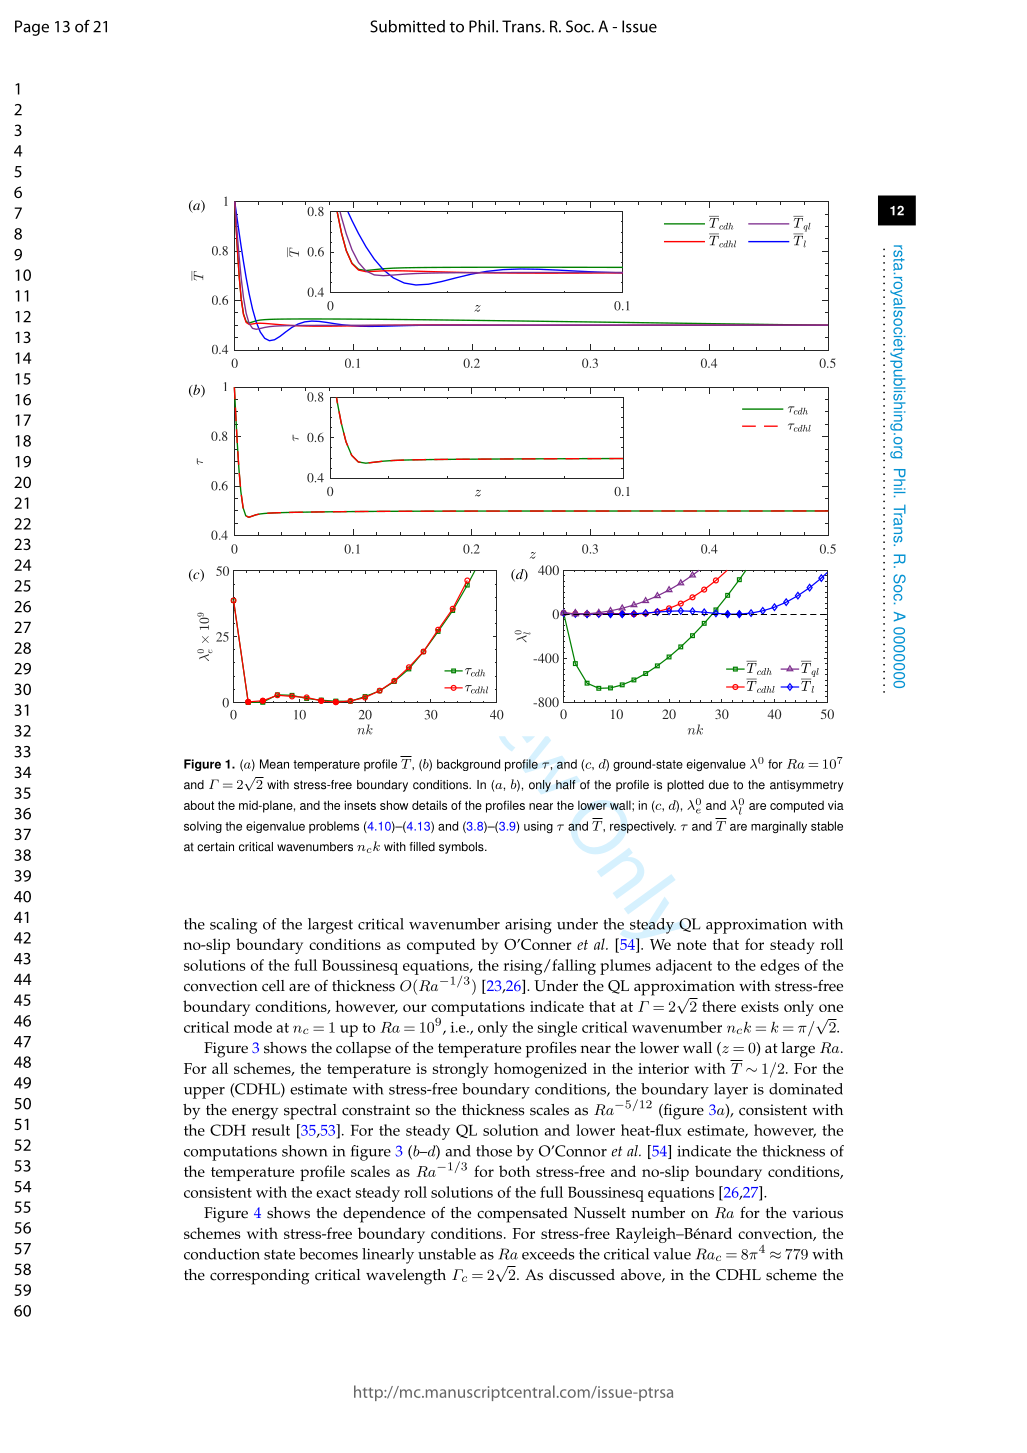 Image resolution: width=1027 pixels, height=1453 pixels. I want to click on Page, so click(32, 28).
